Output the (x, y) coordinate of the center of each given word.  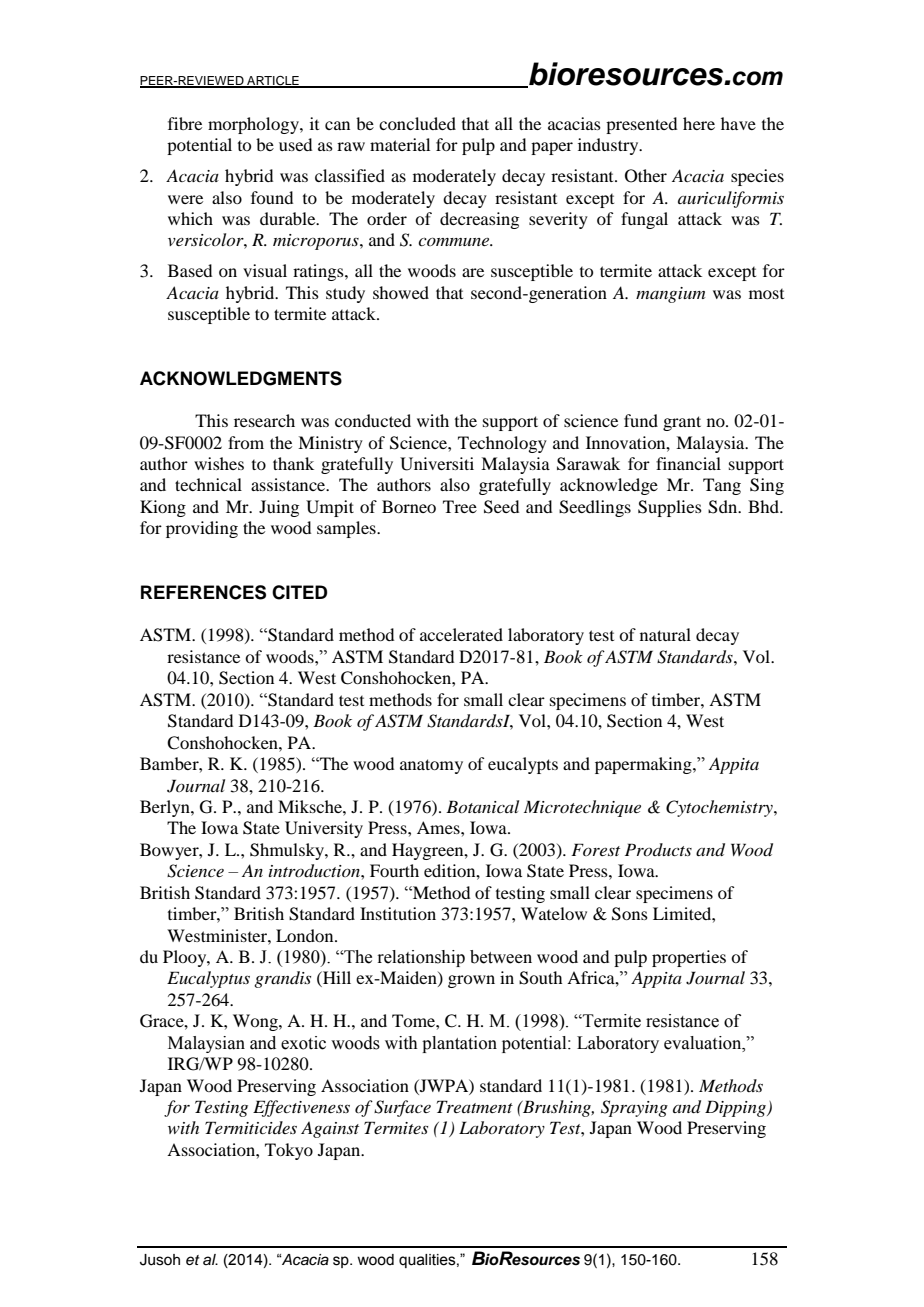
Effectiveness (301, 1108)
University (324, 829)
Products (658, 849)
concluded (417, 123)
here (699, 123)
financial (688, 463)
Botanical (482, 806)
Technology (502, 444)
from (246, 442)
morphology (254, 125)
